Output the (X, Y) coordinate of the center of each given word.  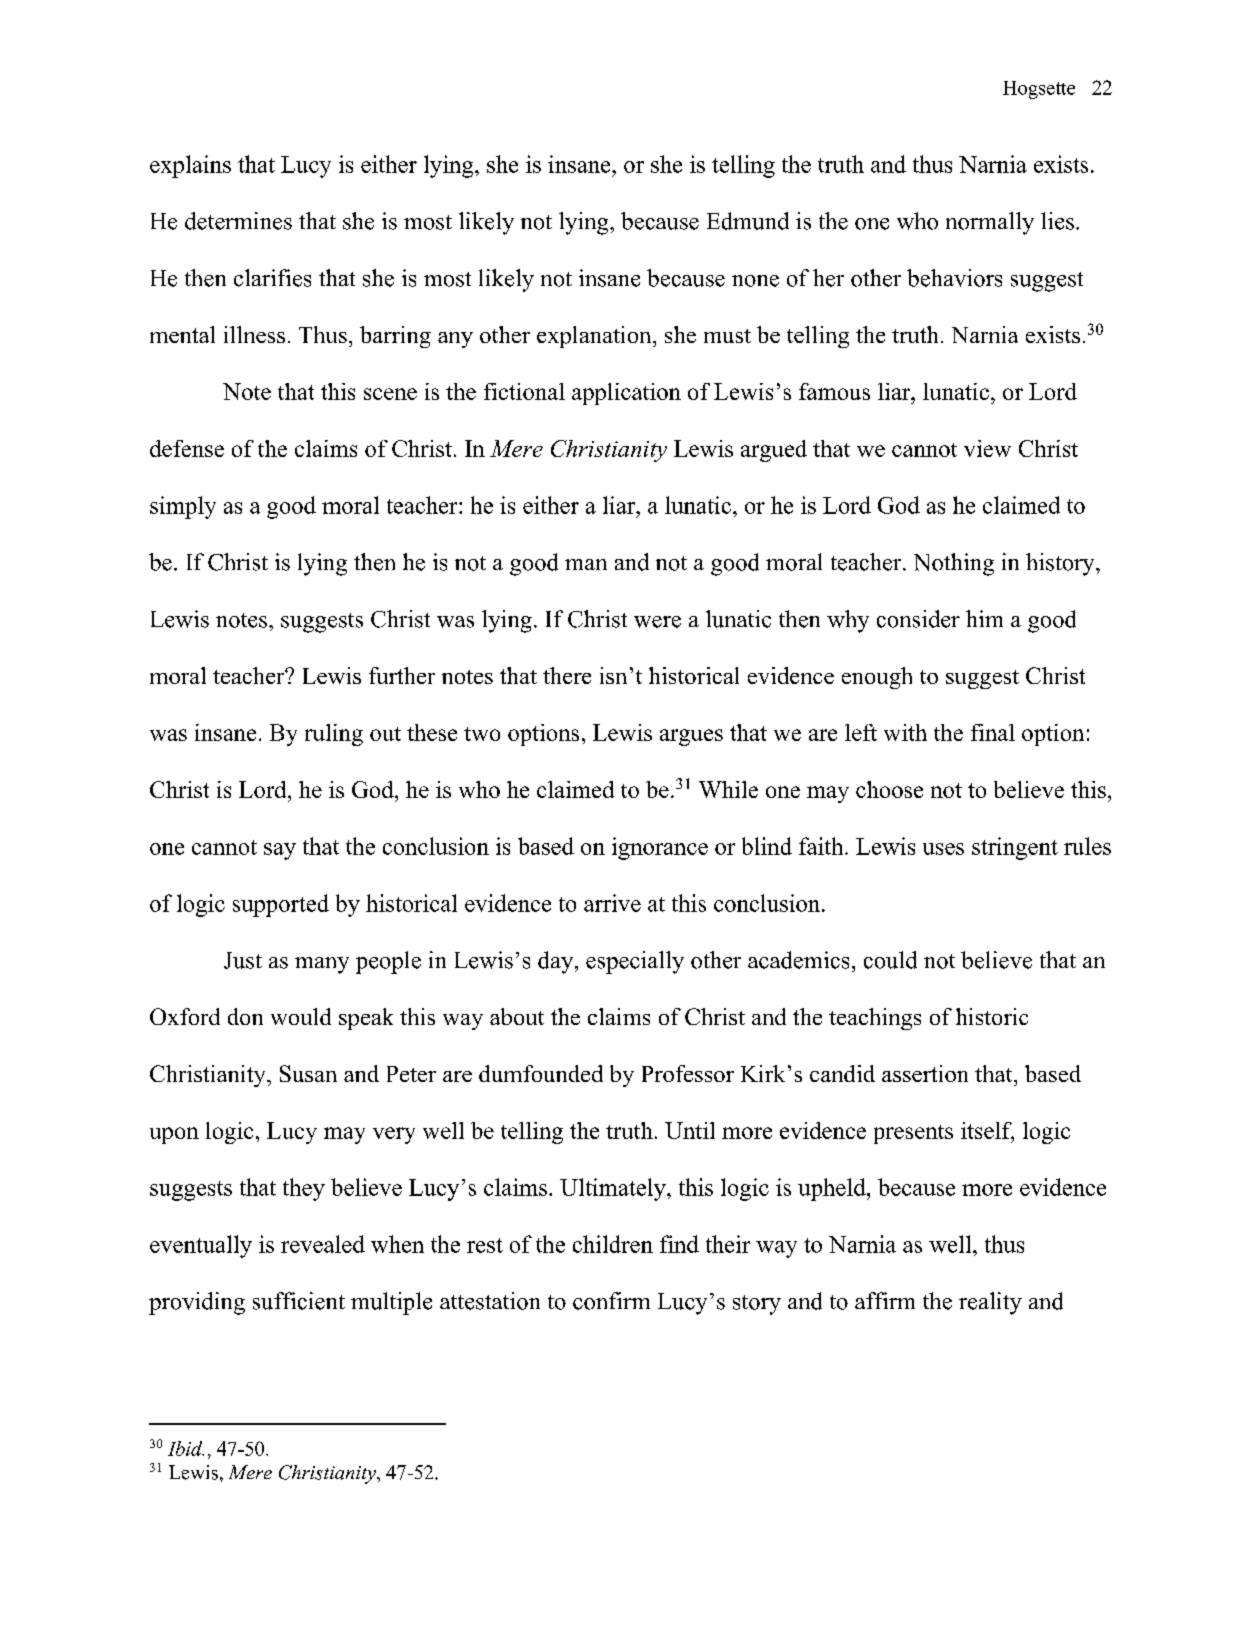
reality (990, 1303)
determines (238, 221)
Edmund (748, 221)
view (987, 448)
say (280, 851)
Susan (308, 1073)
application (626, 394)
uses (943, 849)
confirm (611, 1301)
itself (987, 1132)
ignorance (660, 848)
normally (990, 223)
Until (690, 1130)
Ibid (186, 1448)
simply (183, 507)
